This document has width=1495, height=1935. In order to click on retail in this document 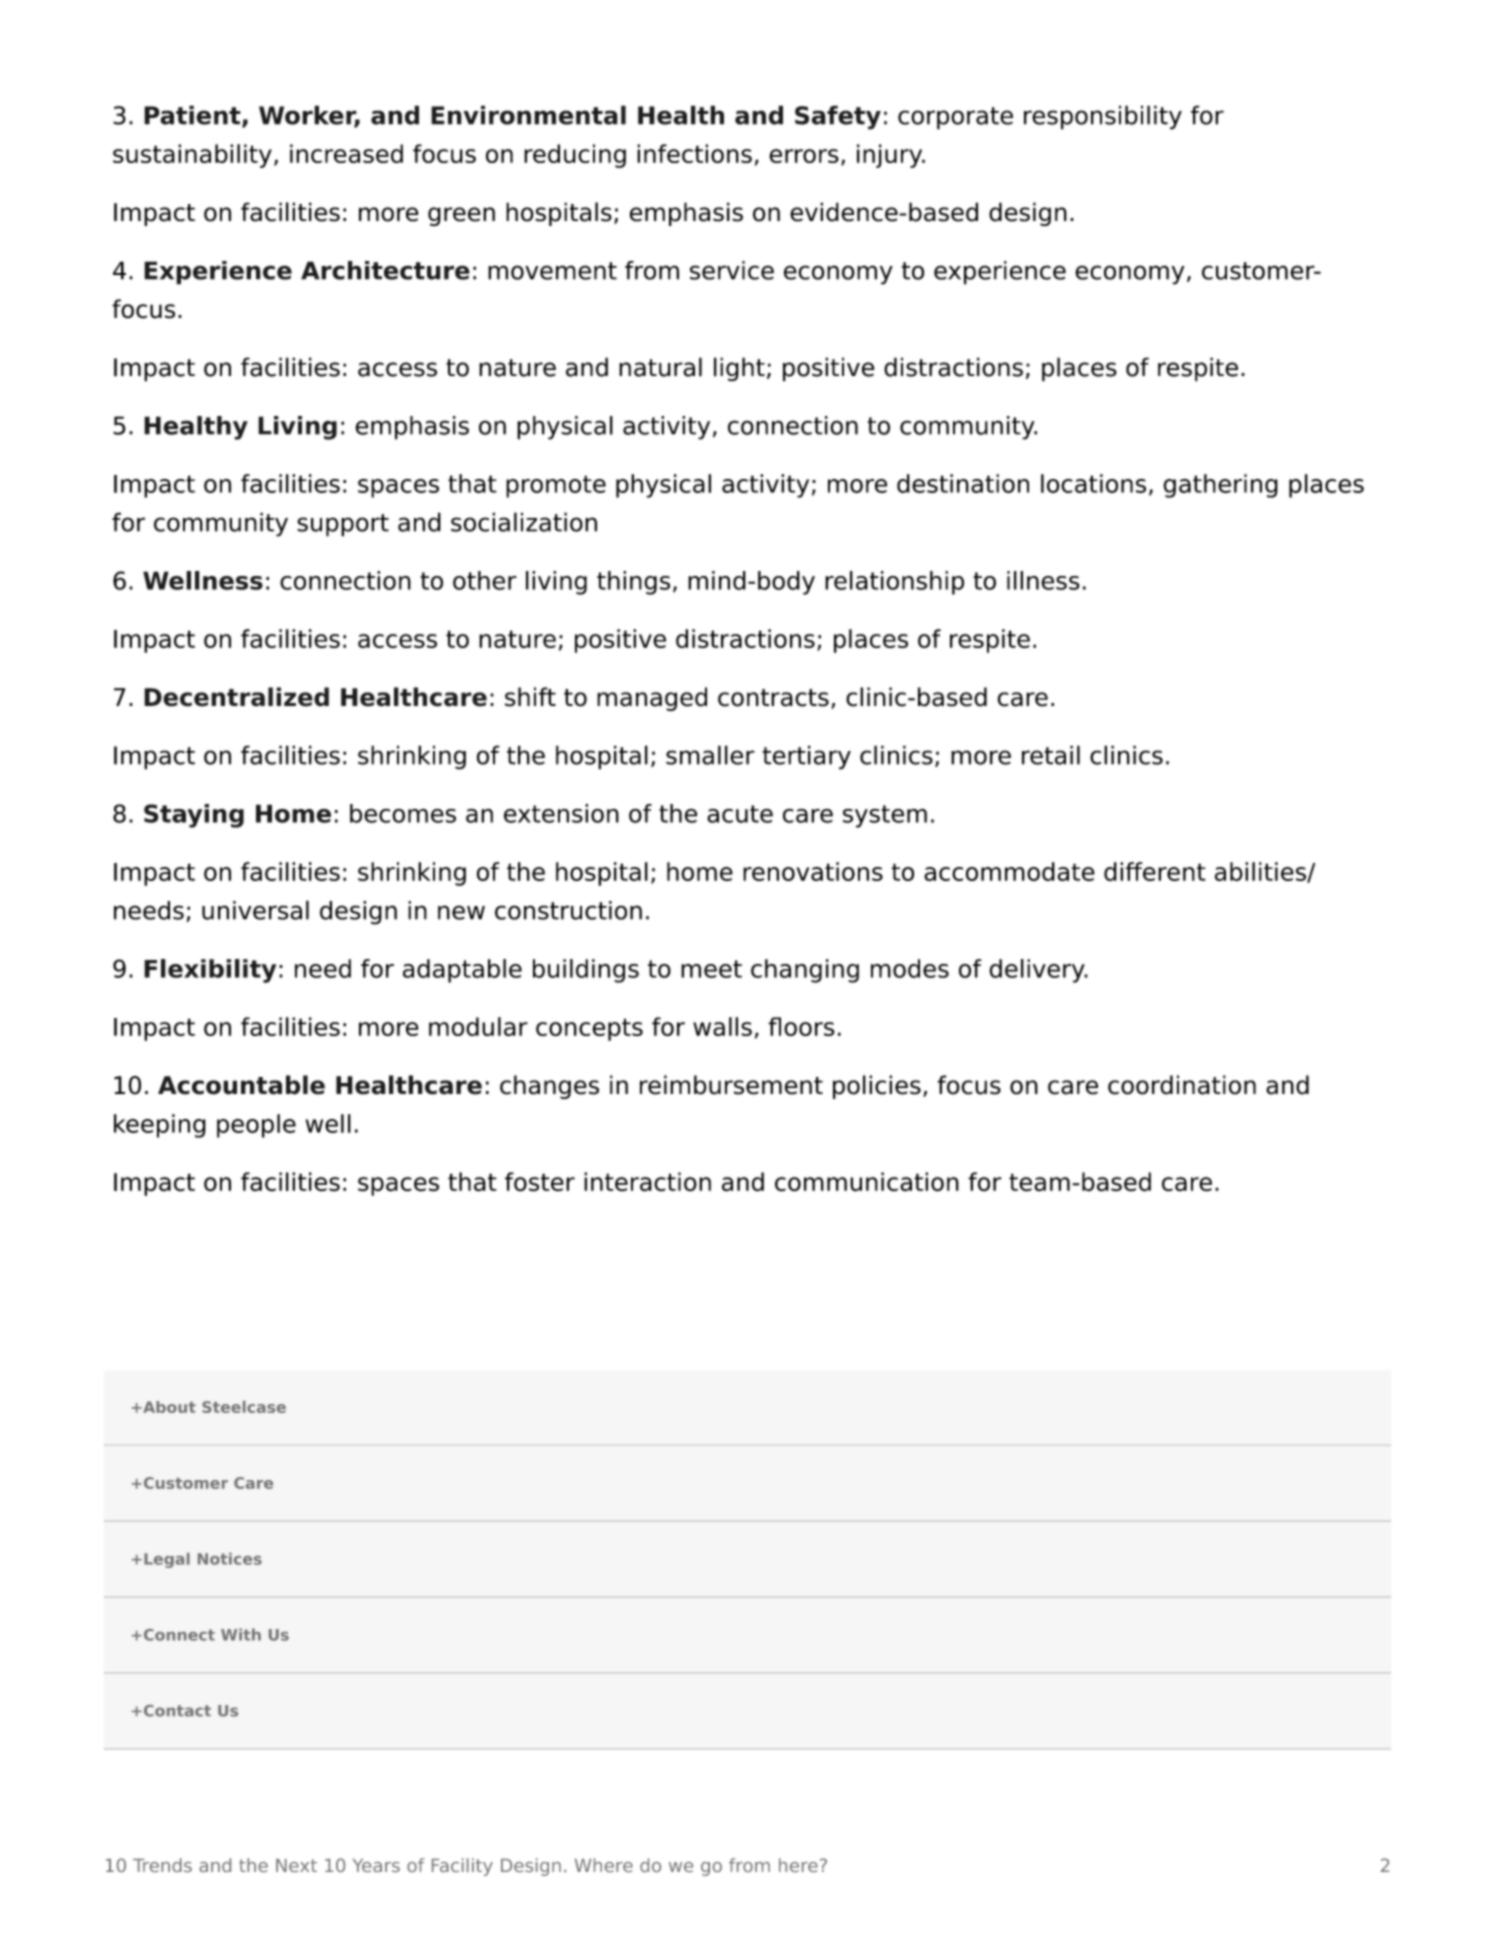, I will do `click(1051, 755)`.
